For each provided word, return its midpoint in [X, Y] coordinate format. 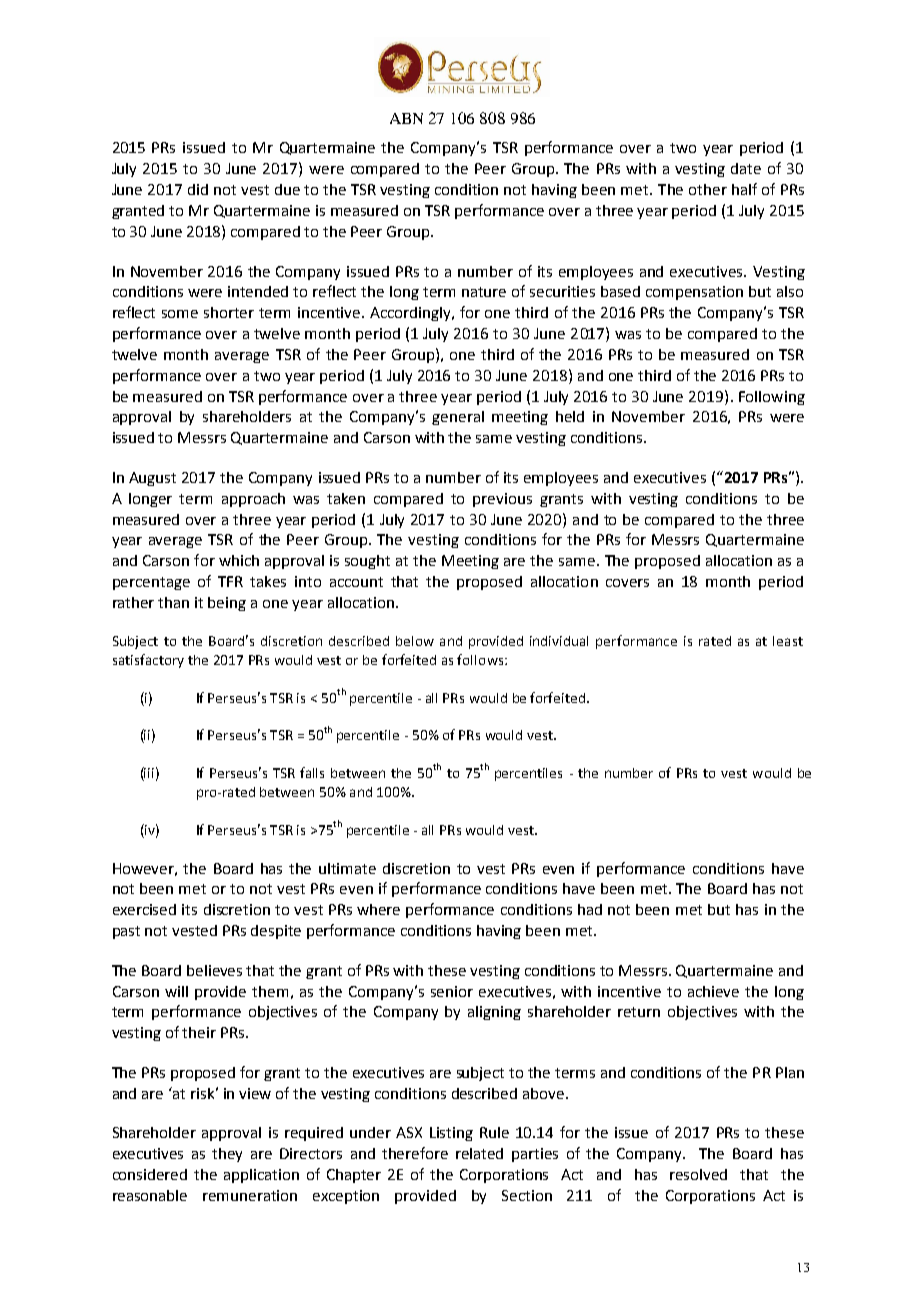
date [746, 168]
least [788, 641]
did [198, 189]
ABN [406, 118]
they [227, 1155]
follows [480, 659]
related [479, 1153]
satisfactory [148, 661]
